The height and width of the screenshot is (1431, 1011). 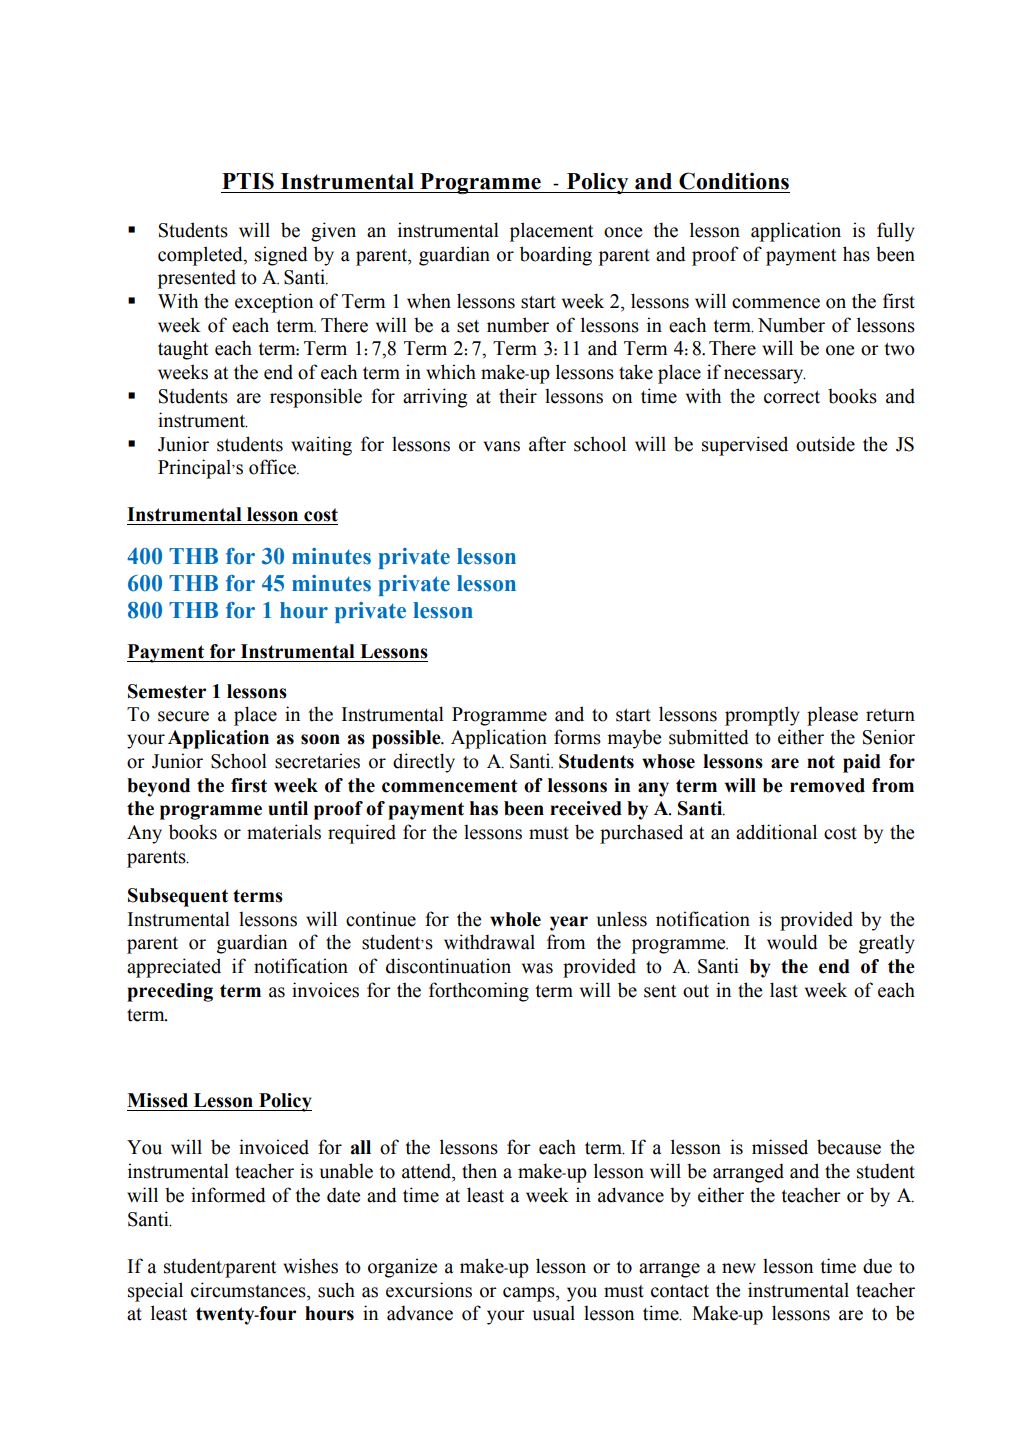 I want to click on office, so click(x=273, y=467).
